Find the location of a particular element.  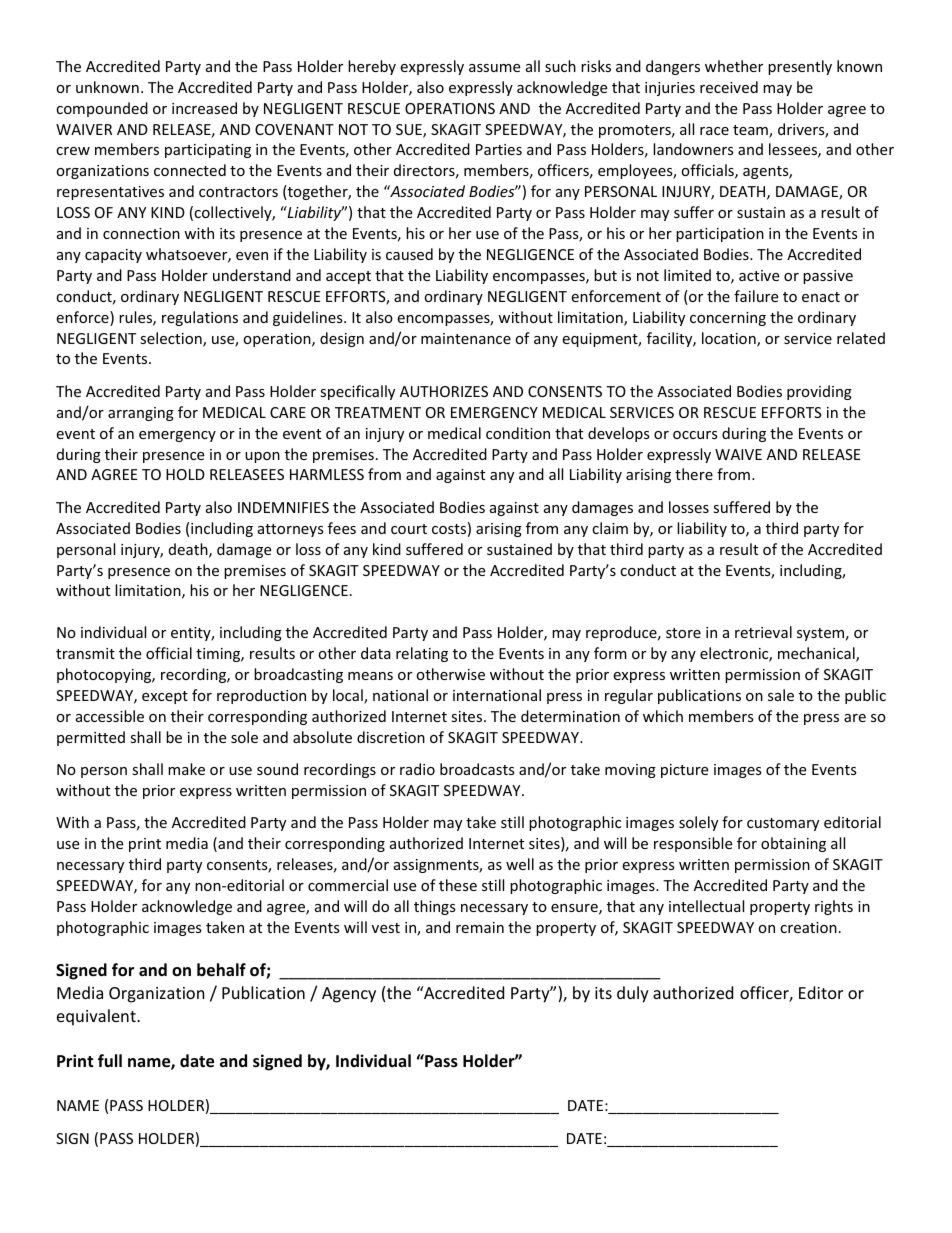

attorneys is located at coordinates (291, 530).
